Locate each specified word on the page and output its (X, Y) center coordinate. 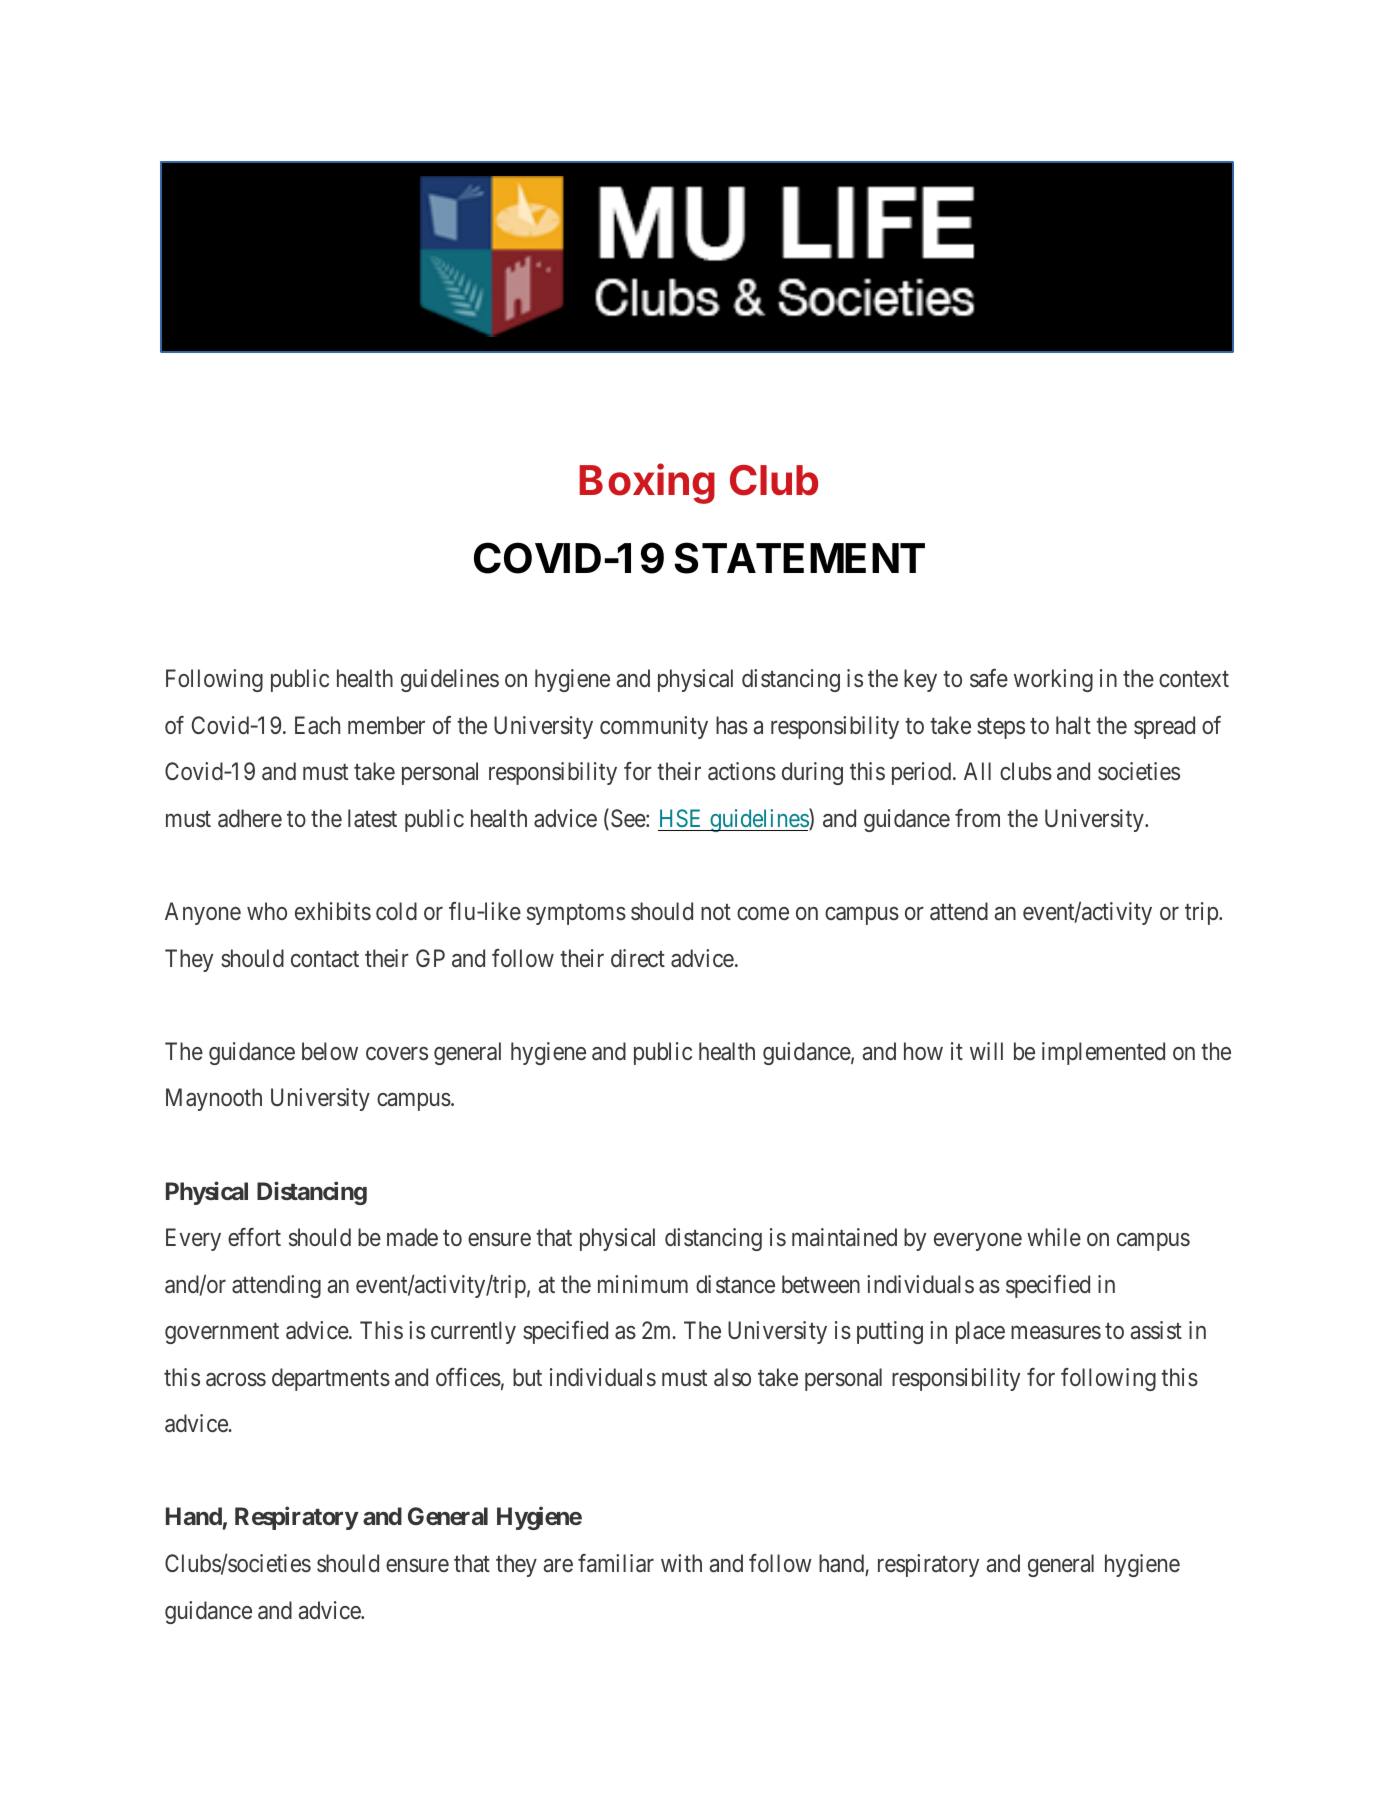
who (267, 911)
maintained (844, 1237)
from (977, 818)
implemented (1103, 1053)
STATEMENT (799, 558)
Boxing (647, 483)
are (558, 1566)
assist (1156, 1330)
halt (1073, 725)
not (716, 912)
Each (317, 725)
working (1053, 680)
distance (735, 1284)
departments (331, 1379)
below (330, 1051)
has (732, 725)
